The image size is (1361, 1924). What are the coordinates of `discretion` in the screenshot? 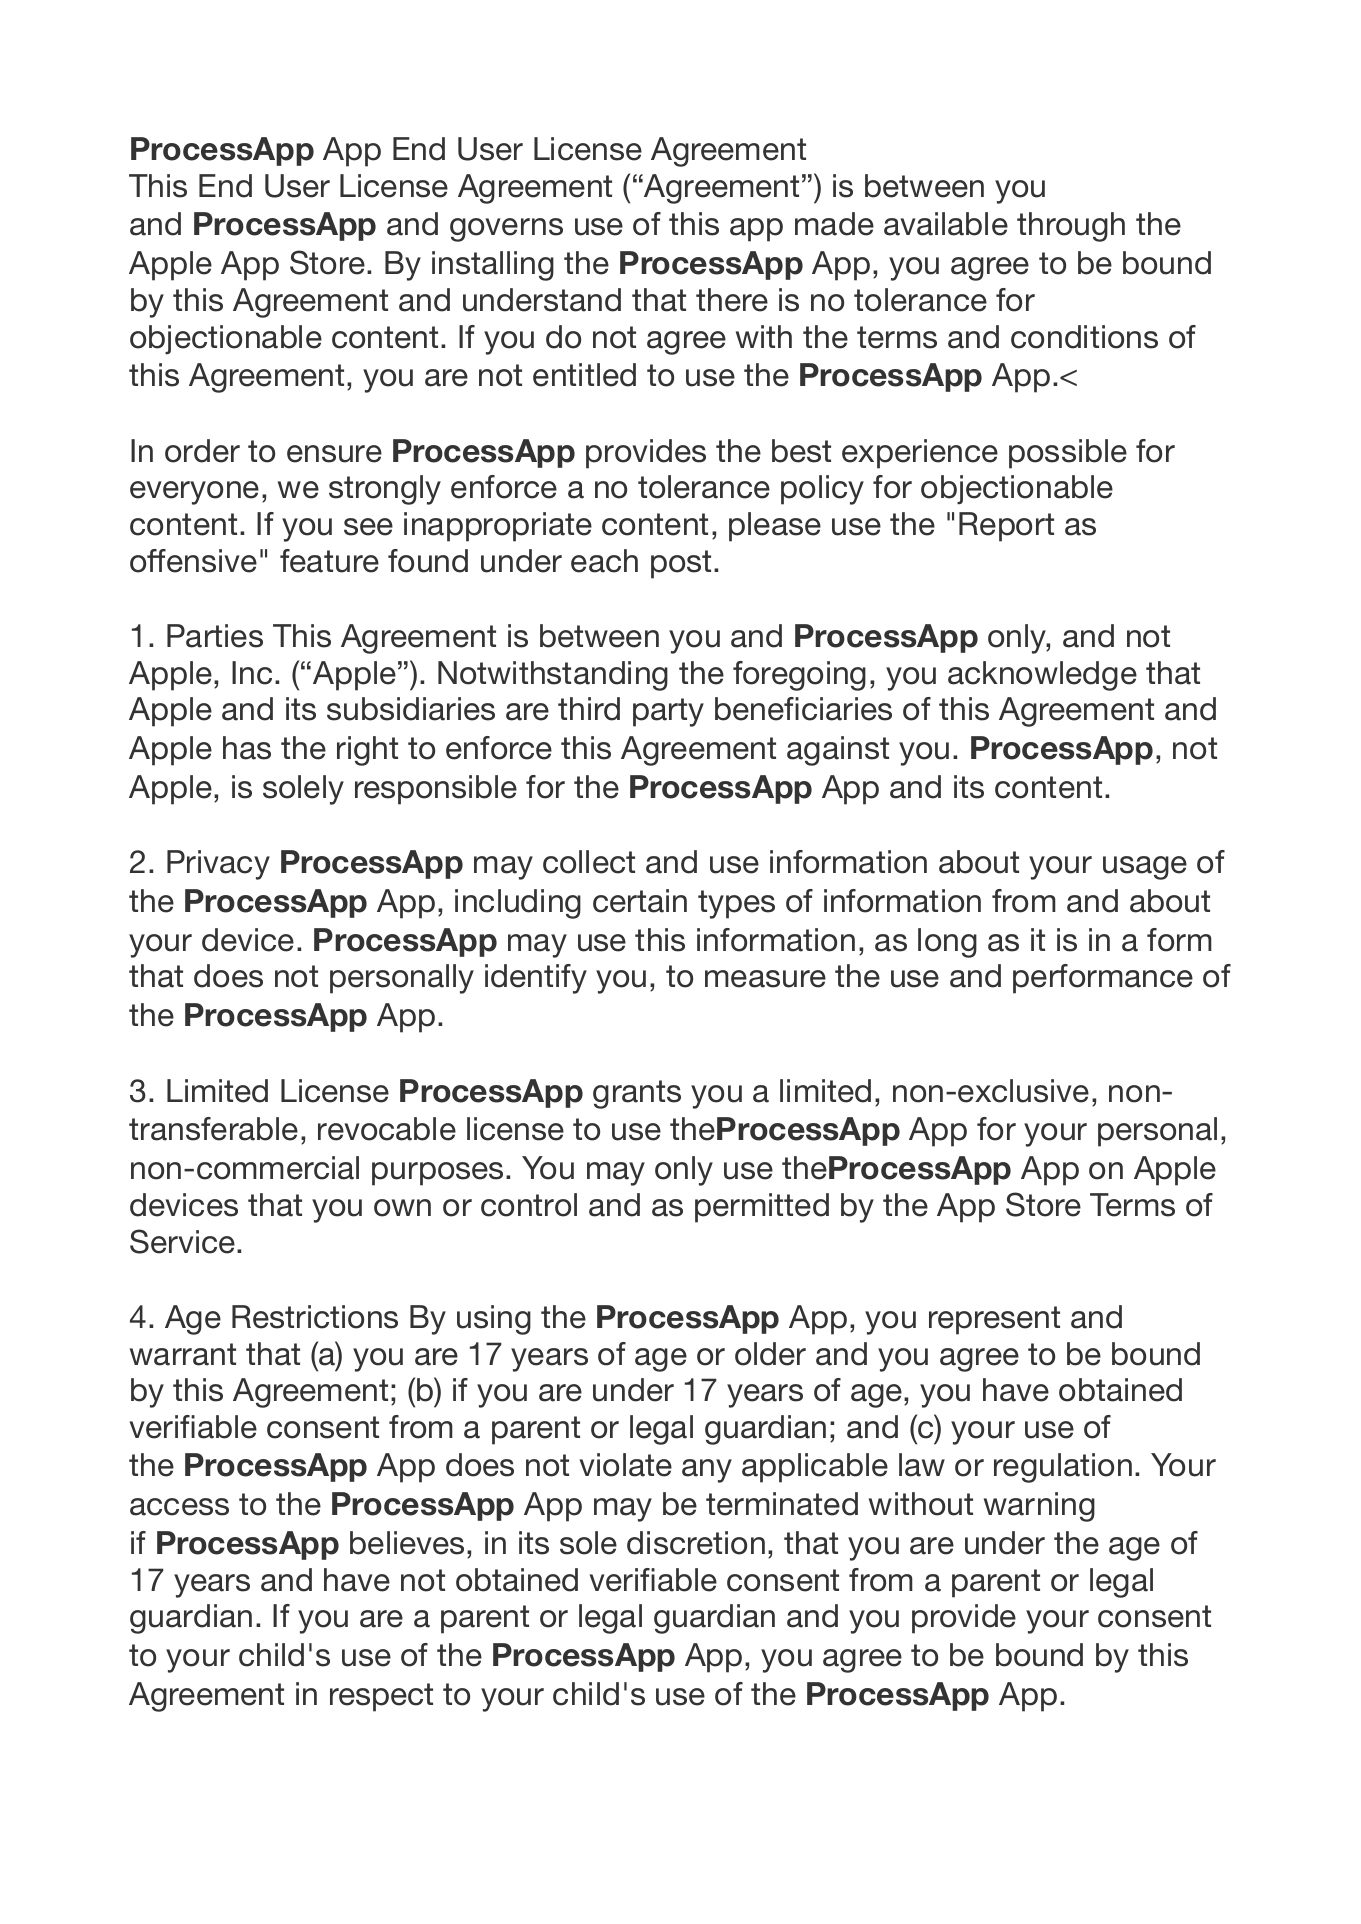 It's located at (696, 1543).
